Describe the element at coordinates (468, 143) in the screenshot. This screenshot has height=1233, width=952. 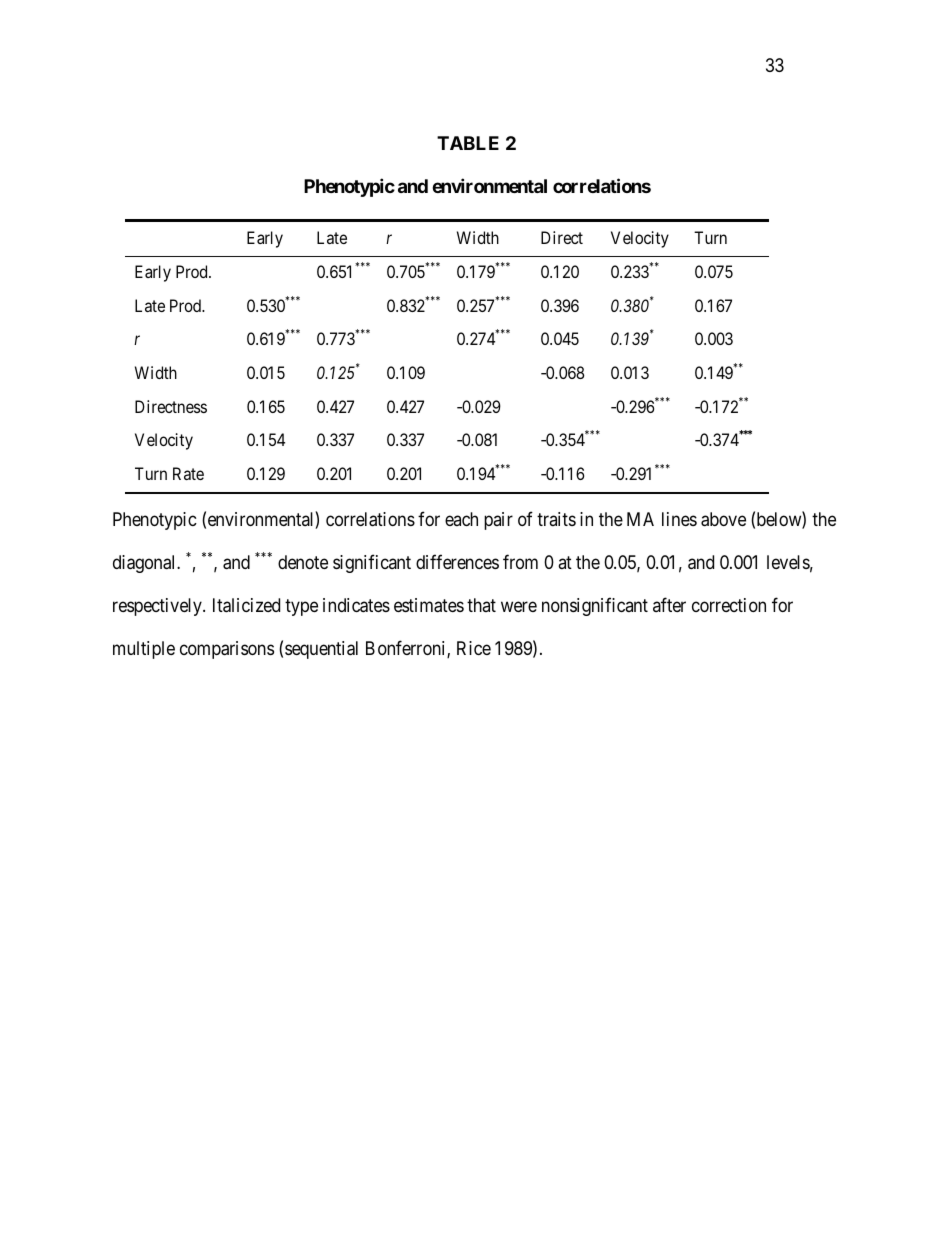
I see `TABLE` at that location.
